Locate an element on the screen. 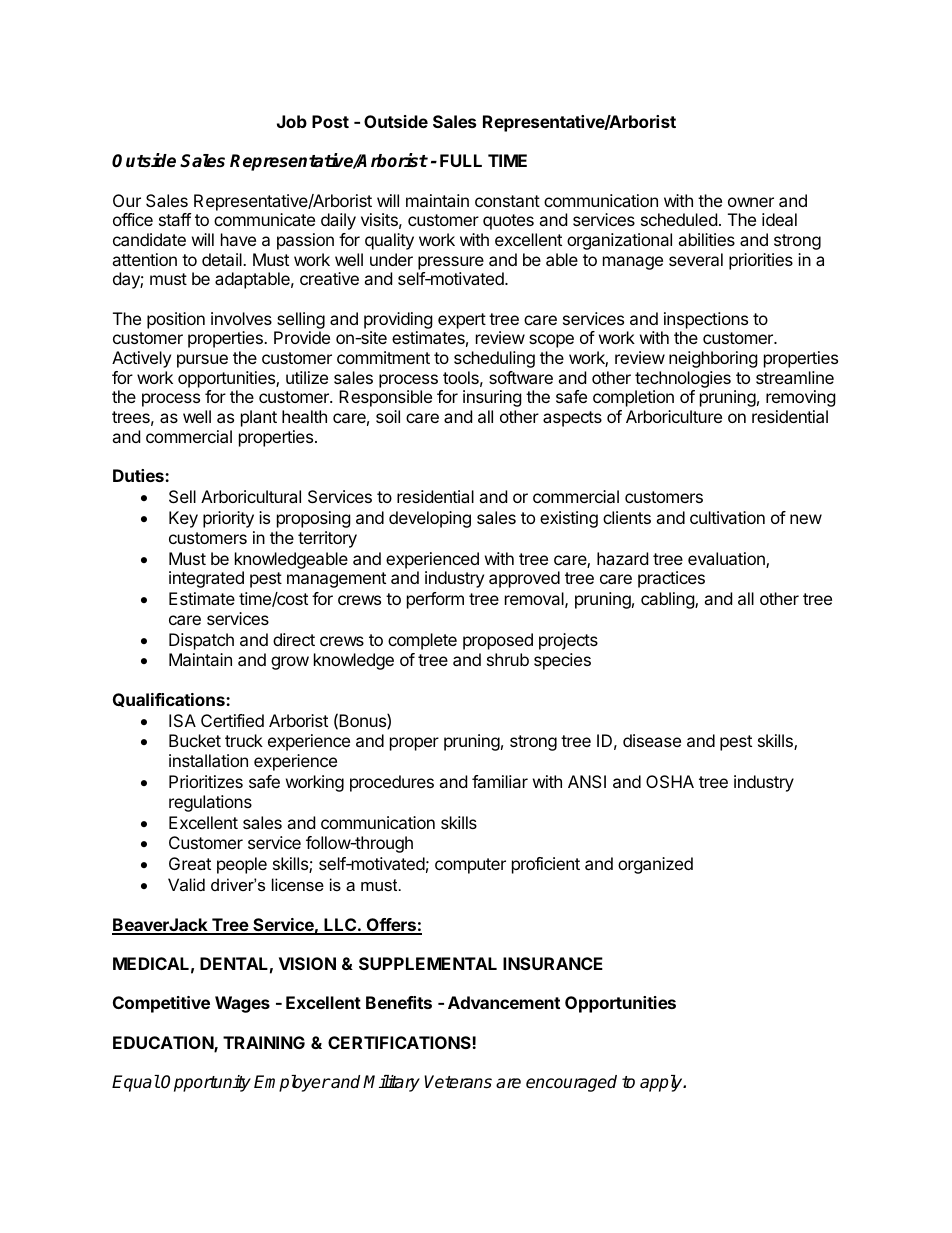 The width and height of the screenshot is (952, 1233). EDUCATION is located at coordinates (164, 1044).
